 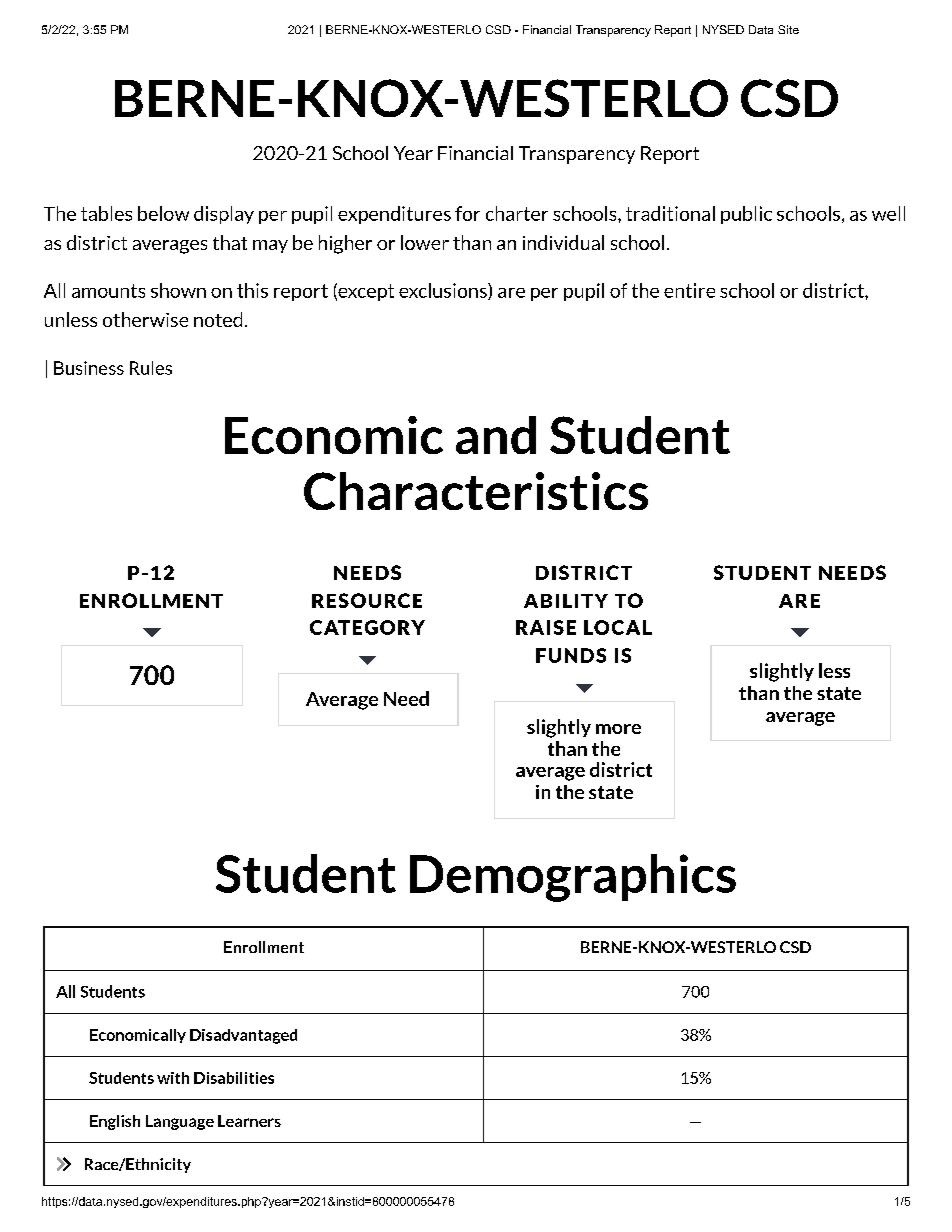 I want to click on exclusions, so click(x=444, y=291).
